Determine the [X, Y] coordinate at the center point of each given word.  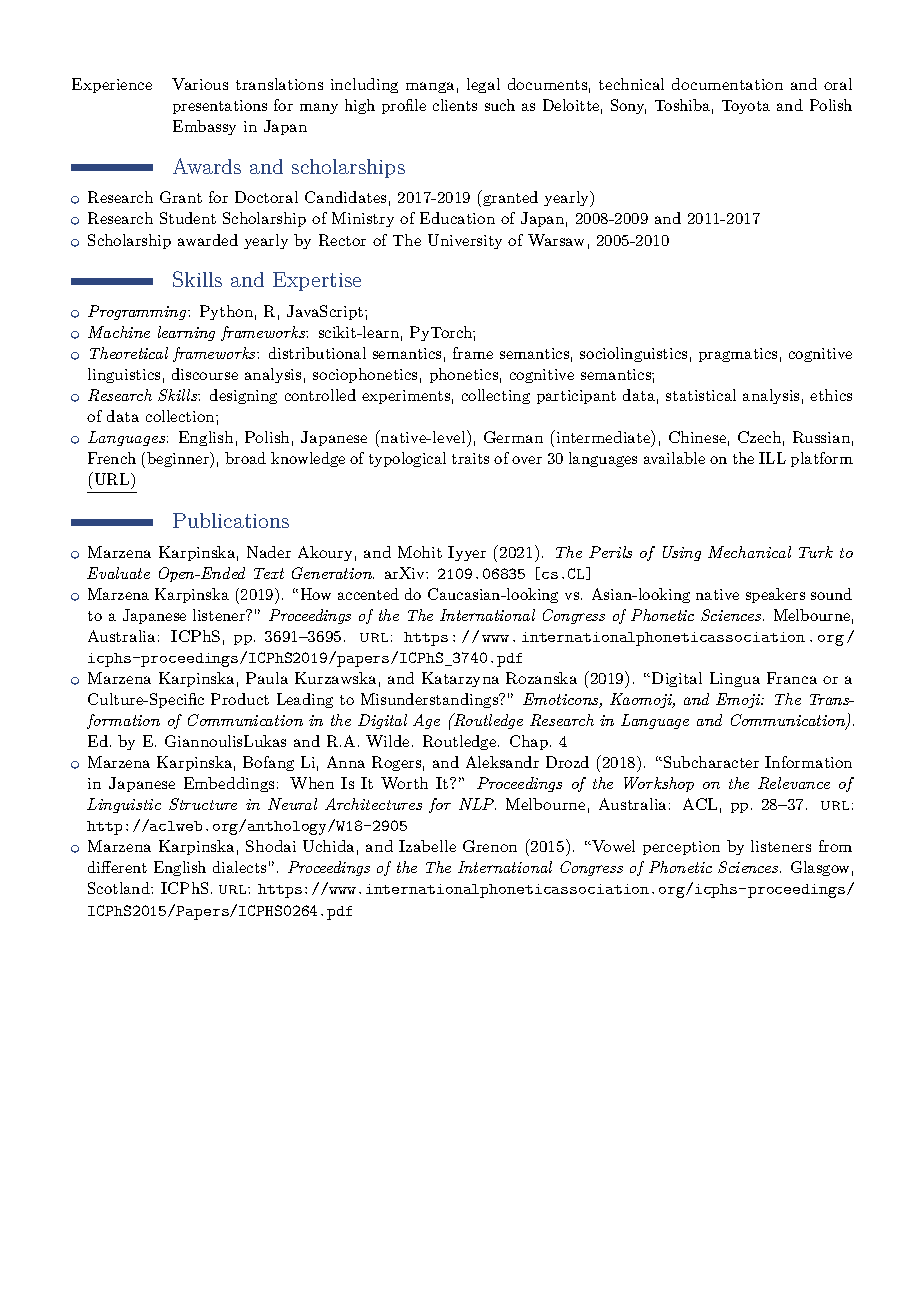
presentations [220, 107]
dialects [239, 867]
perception [681, 848]
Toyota [746, 107]
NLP [477, 804]
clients [455, 105]
